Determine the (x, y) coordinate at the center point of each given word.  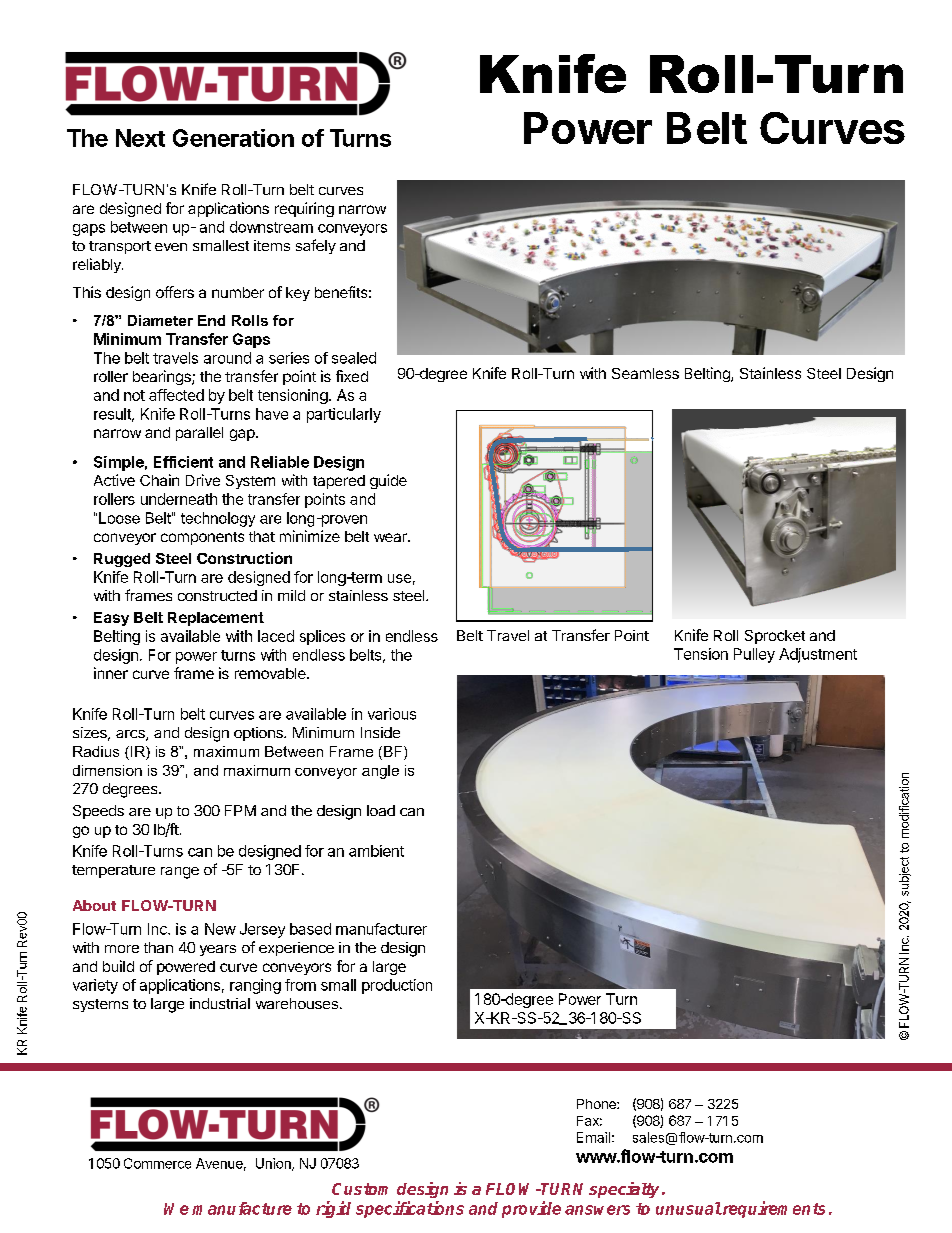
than (158, 947)
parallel (199, 434)
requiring (304, 209)
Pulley (754, 655)
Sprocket (775, 637)
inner (111, 673)
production (397, 986)
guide (388, 481)
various (392, 714)
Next (140, 138)
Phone (597, 1104)
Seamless (645, 373)
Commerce (157, 1163)
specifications (410, 1209)
